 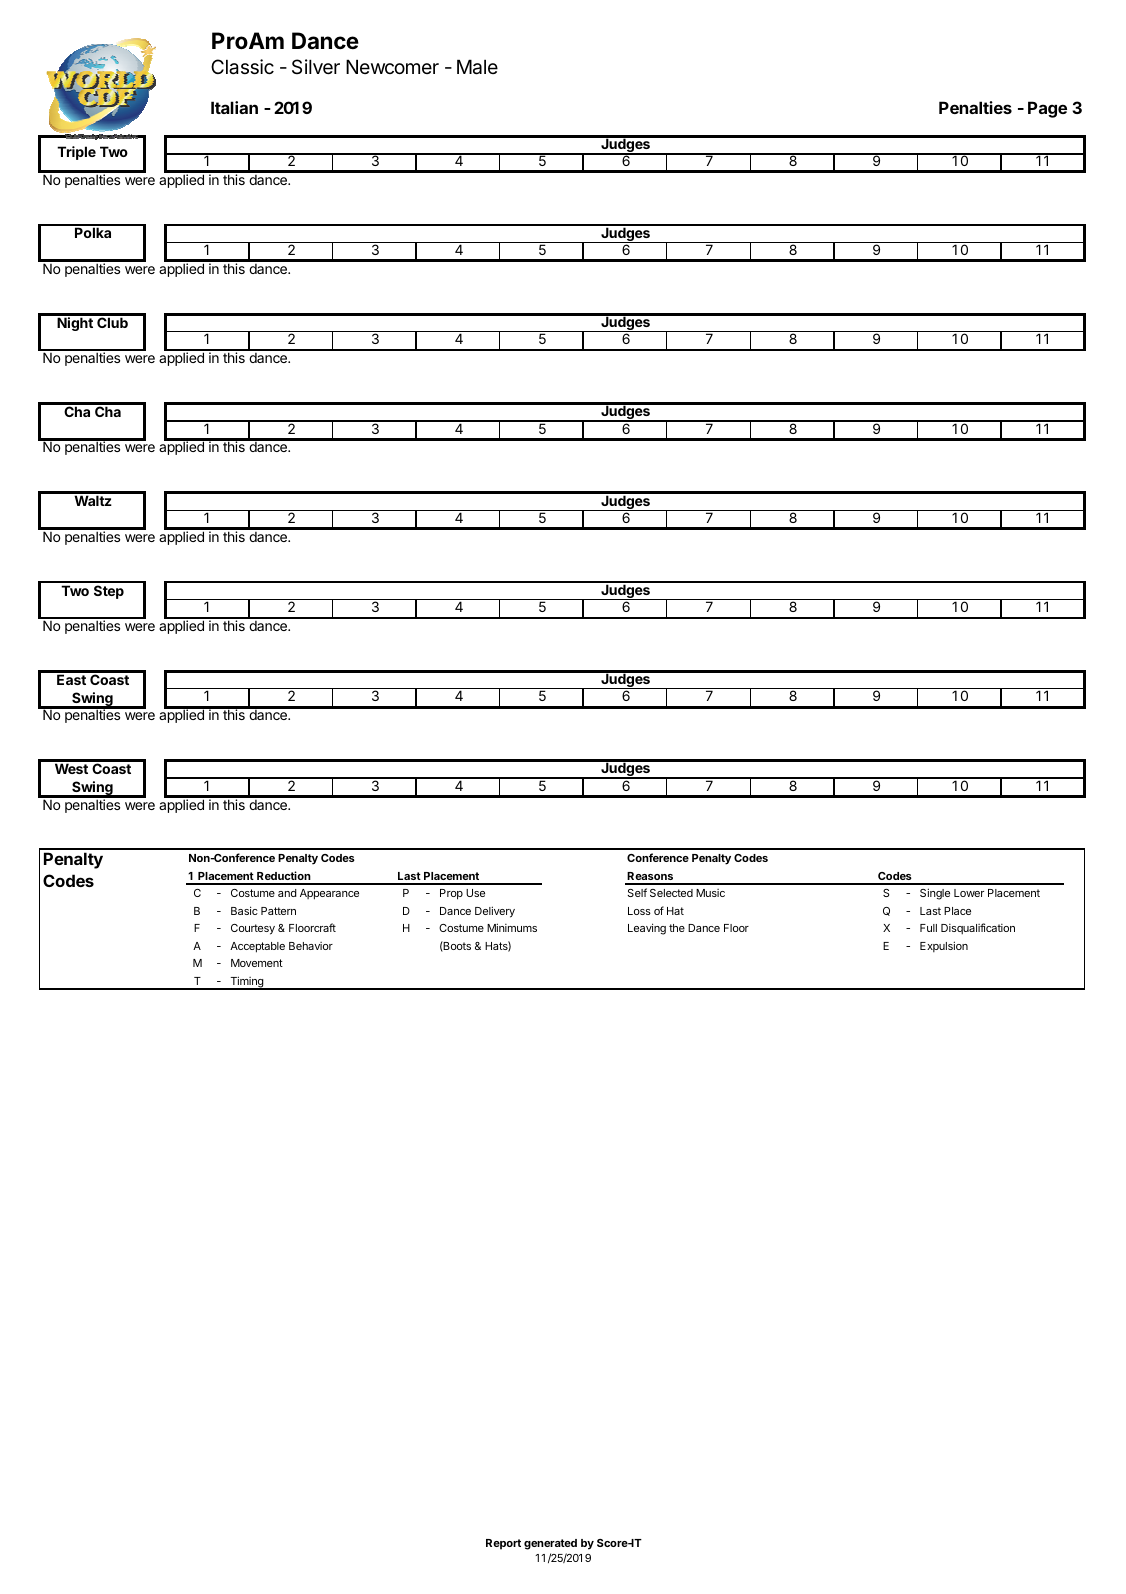 I want to click on Report, so click(x=503, y=1544).
